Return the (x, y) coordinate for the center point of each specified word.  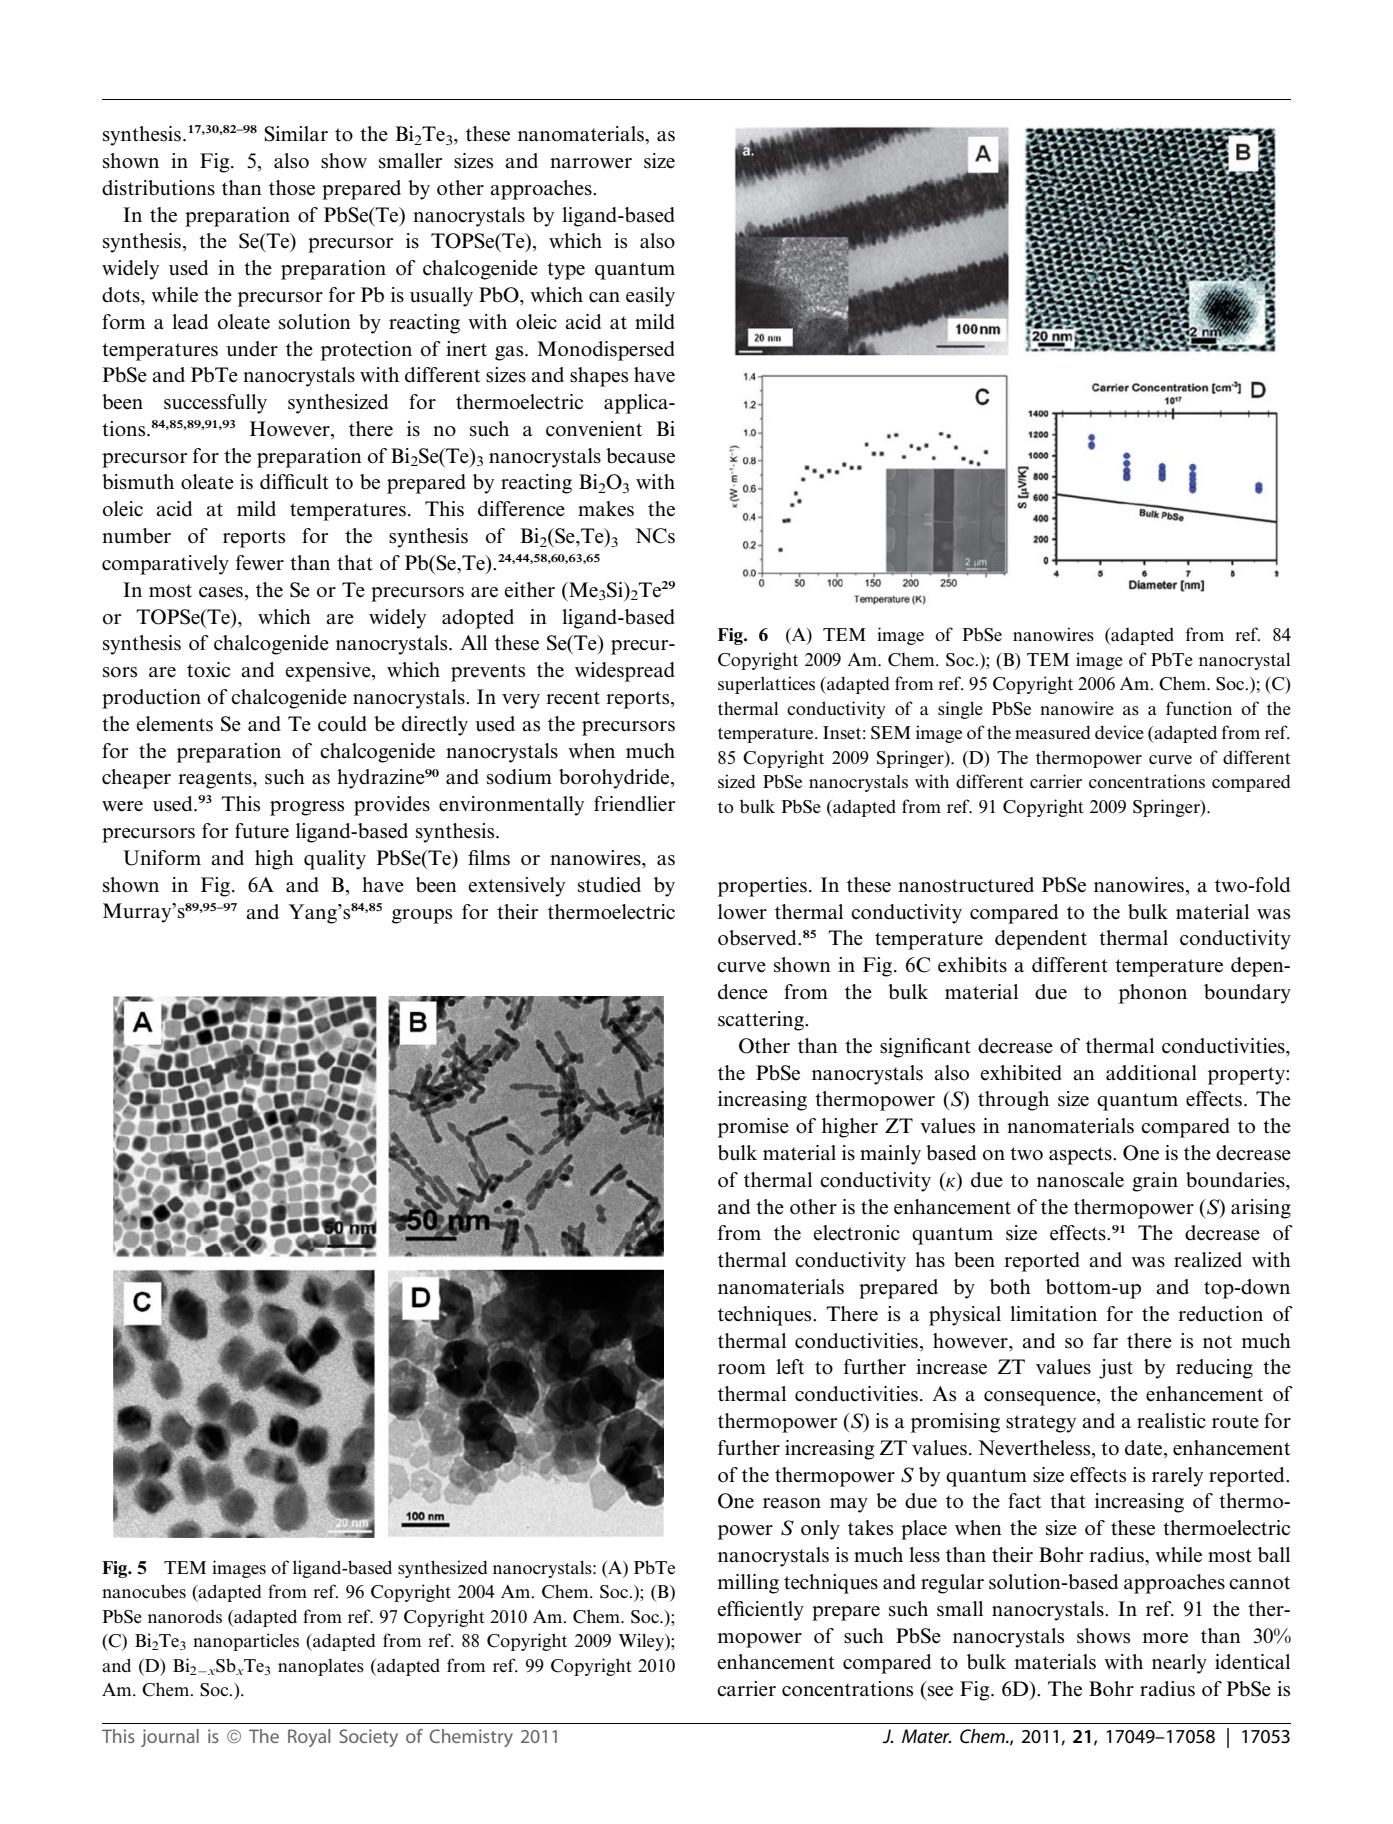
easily (650, 297)
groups (422, 916)
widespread (625, 672)
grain (1155, 1182)
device (1119, 732)
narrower (591, 163)
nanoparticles (246, 1642)
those (292, 188)
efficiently (761, 1611)
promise (753, 1128)
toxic (208, 670)
